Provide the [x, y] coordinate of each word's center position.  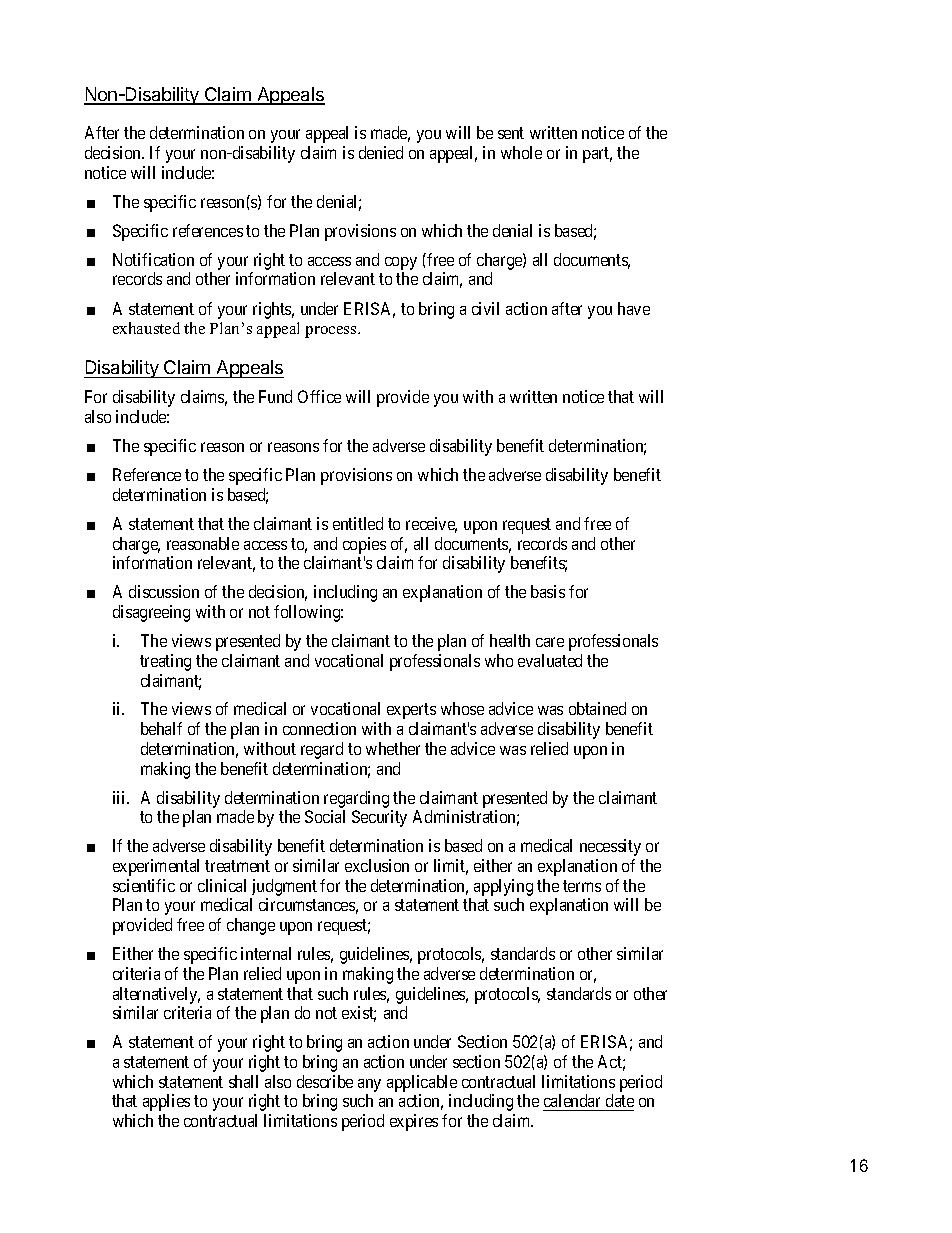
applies [166, 1102]
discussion [164, 591]
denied [381, 152]
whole [521, 152]
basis [548, 591]
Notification [153, 259]
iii [120, 797]
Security [379, 818]
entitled [358, 523]
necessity [610, 847]
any [369, 1085]
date [620, 1100]
